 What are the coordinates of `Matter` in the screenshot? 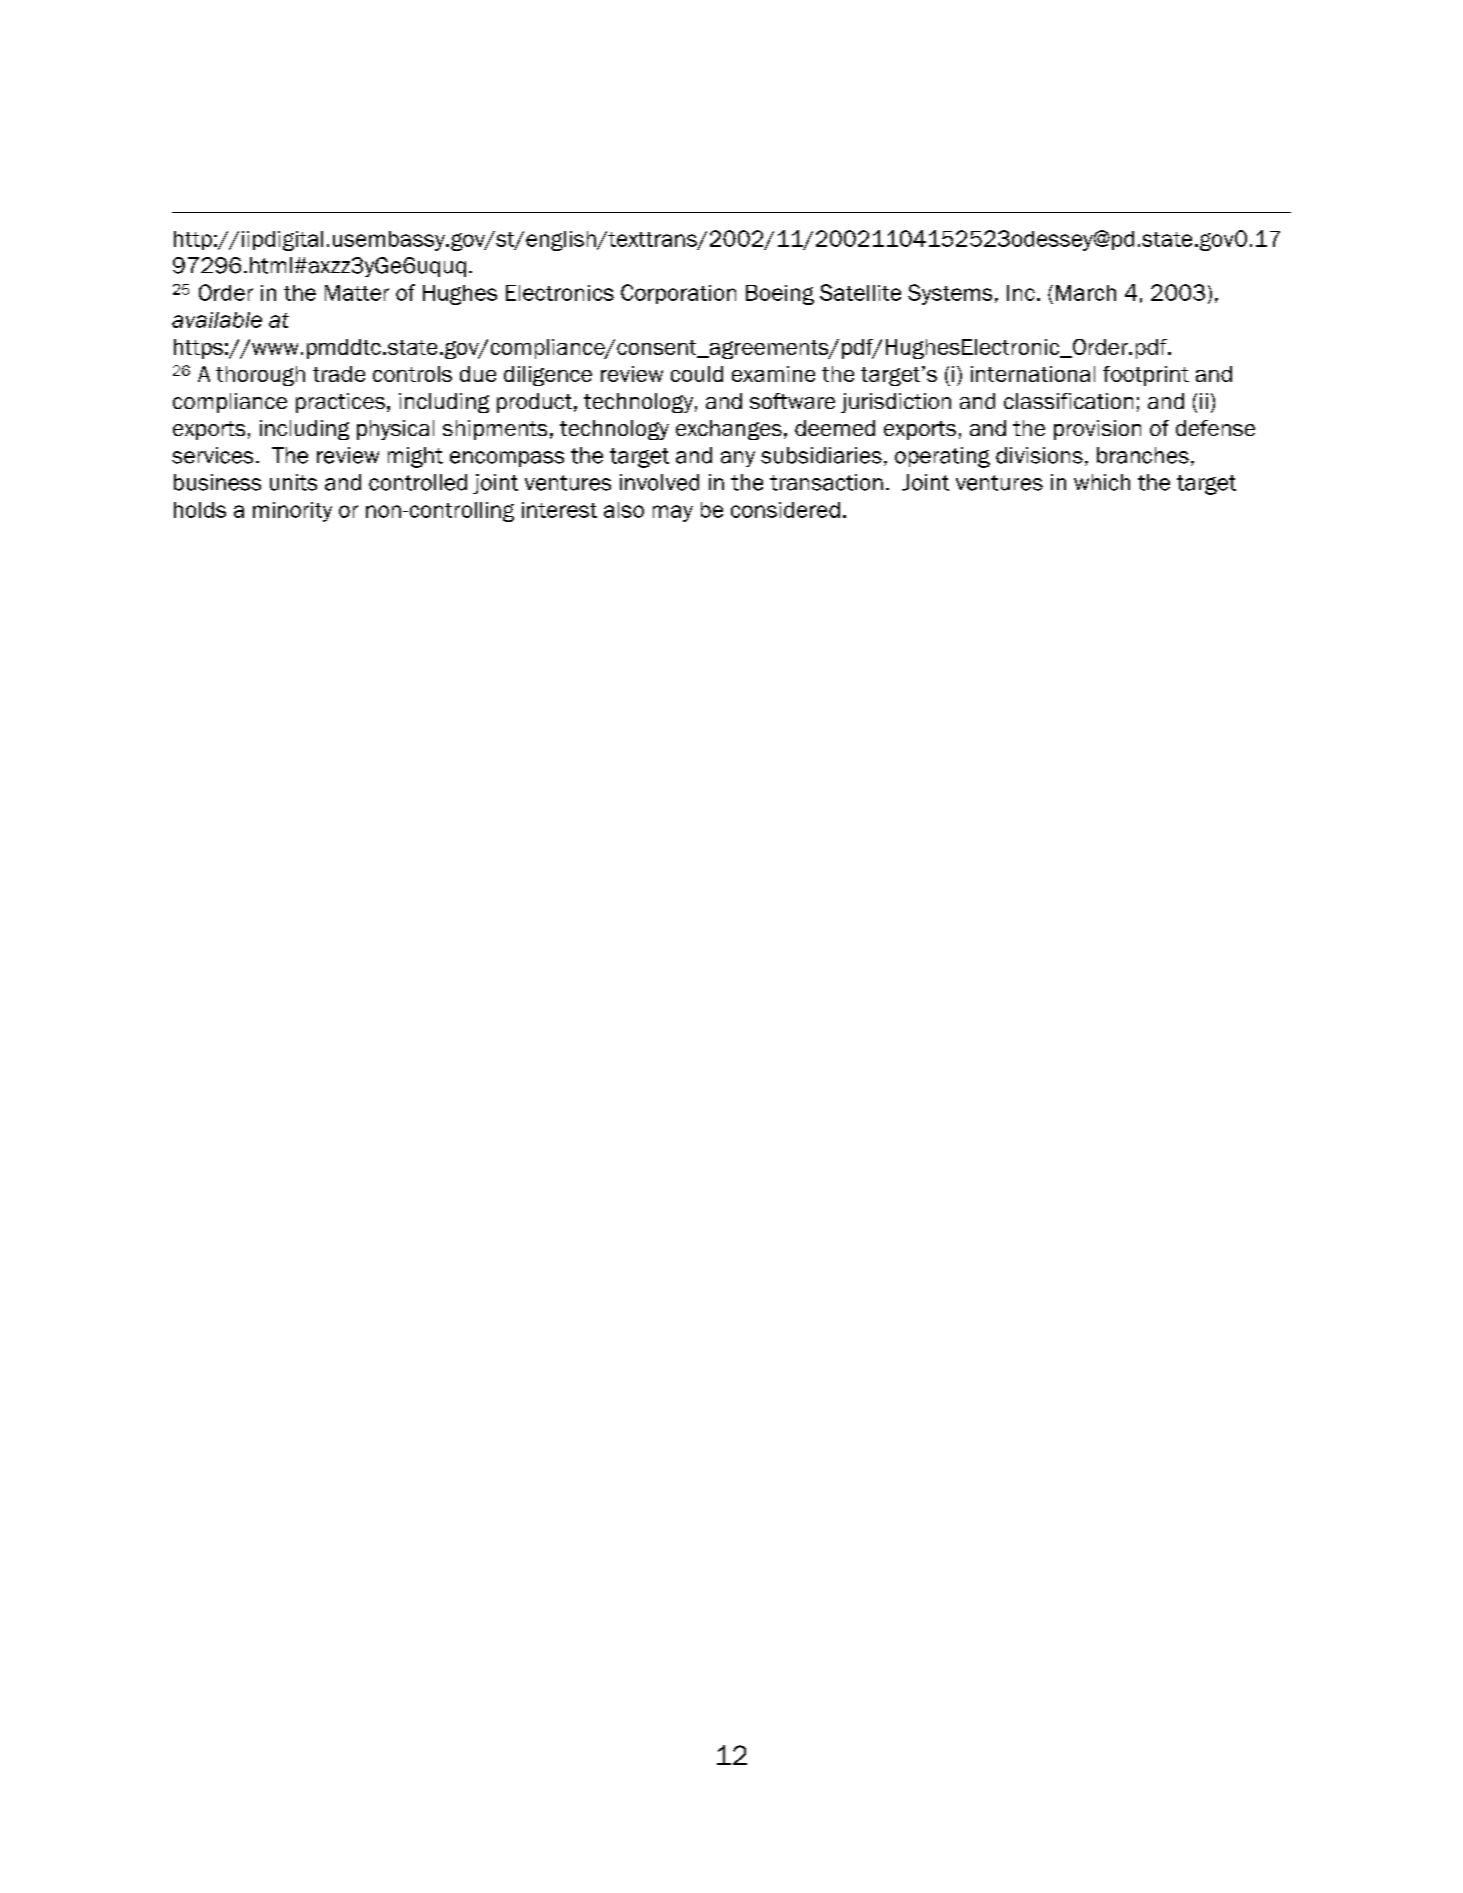 It's located at (357, 293).
